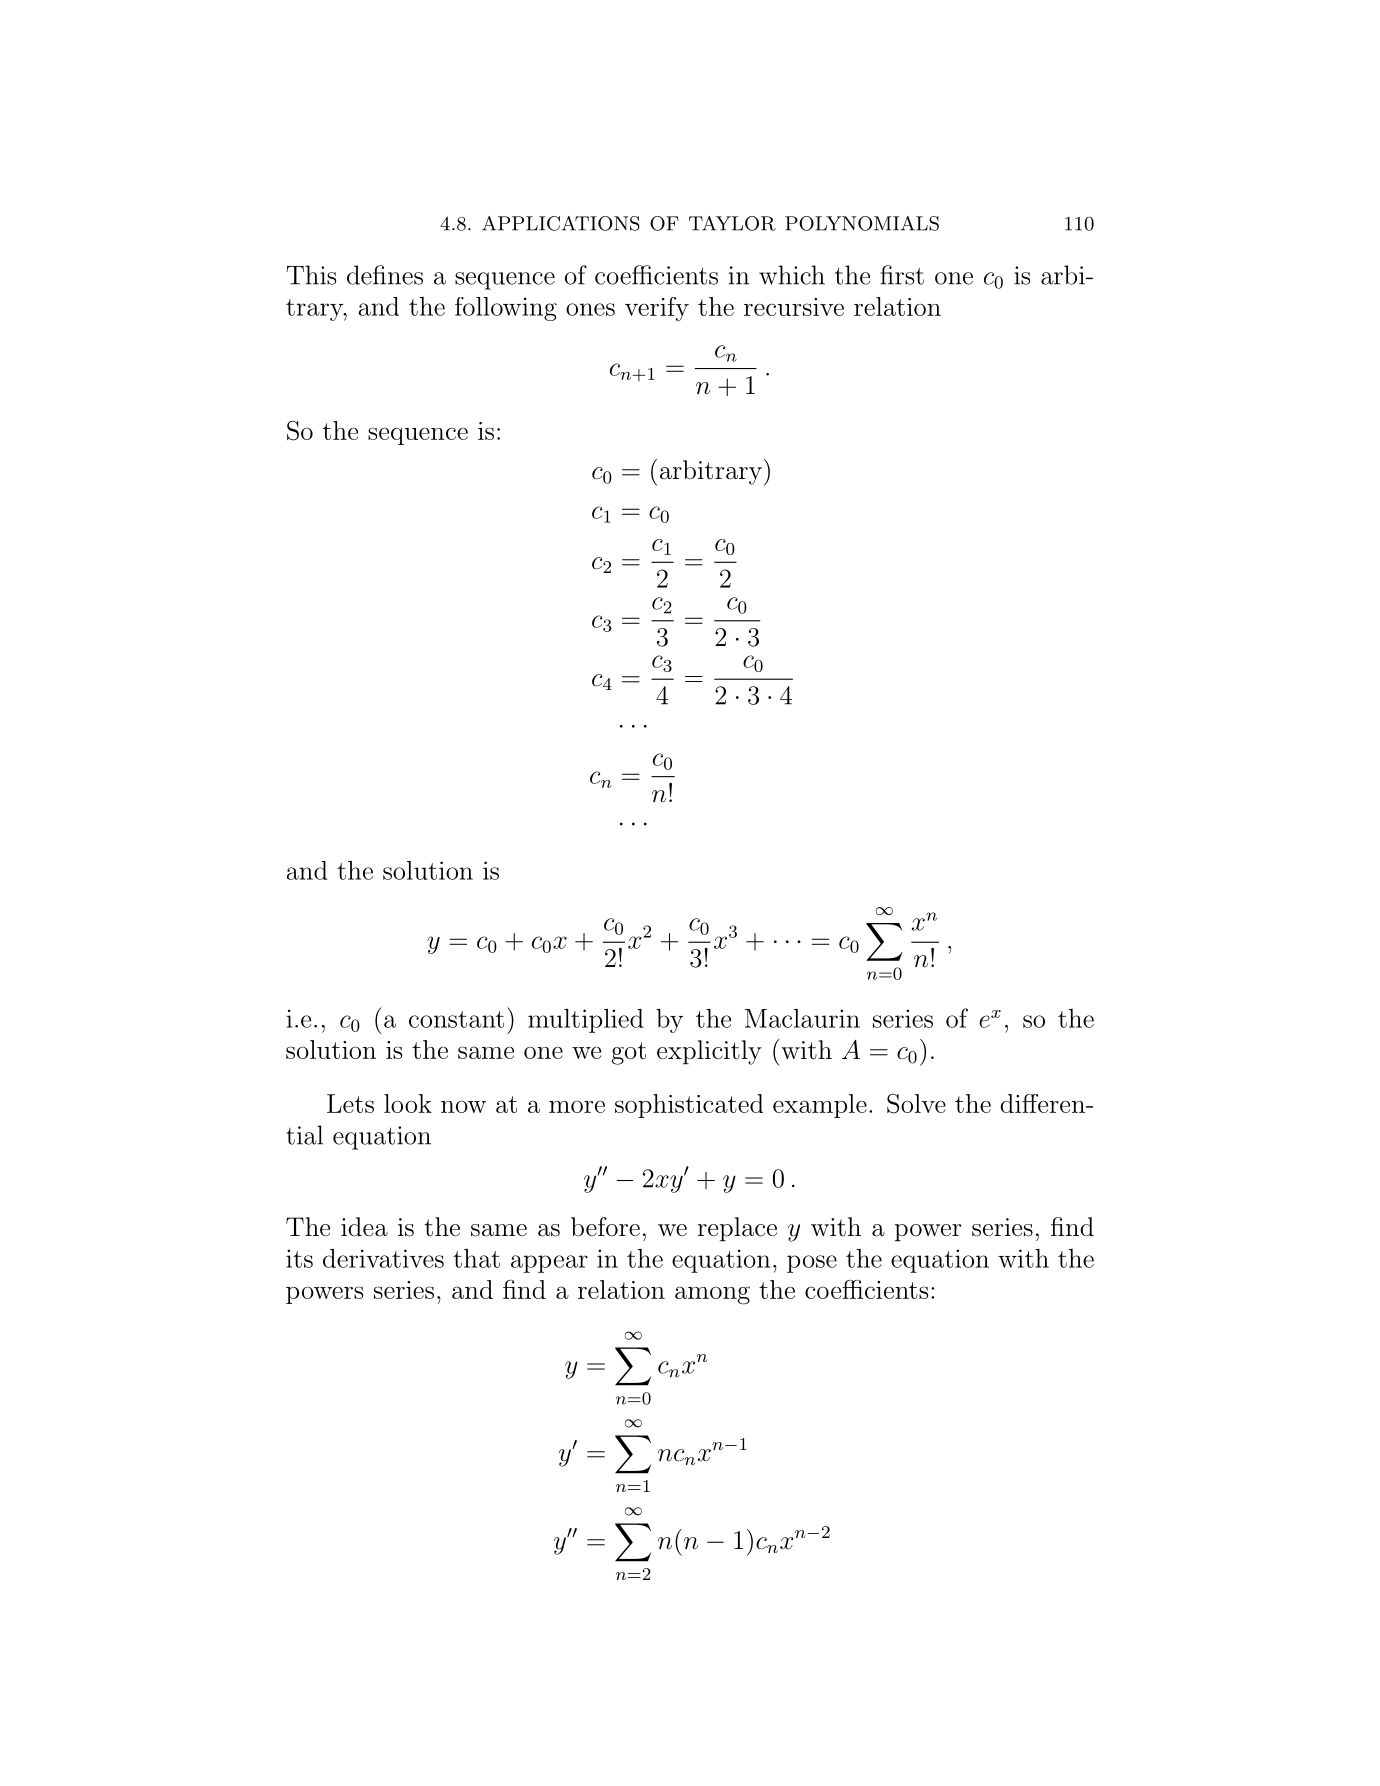  I want to click on POLYNOMIALS, so click(862, 223).
